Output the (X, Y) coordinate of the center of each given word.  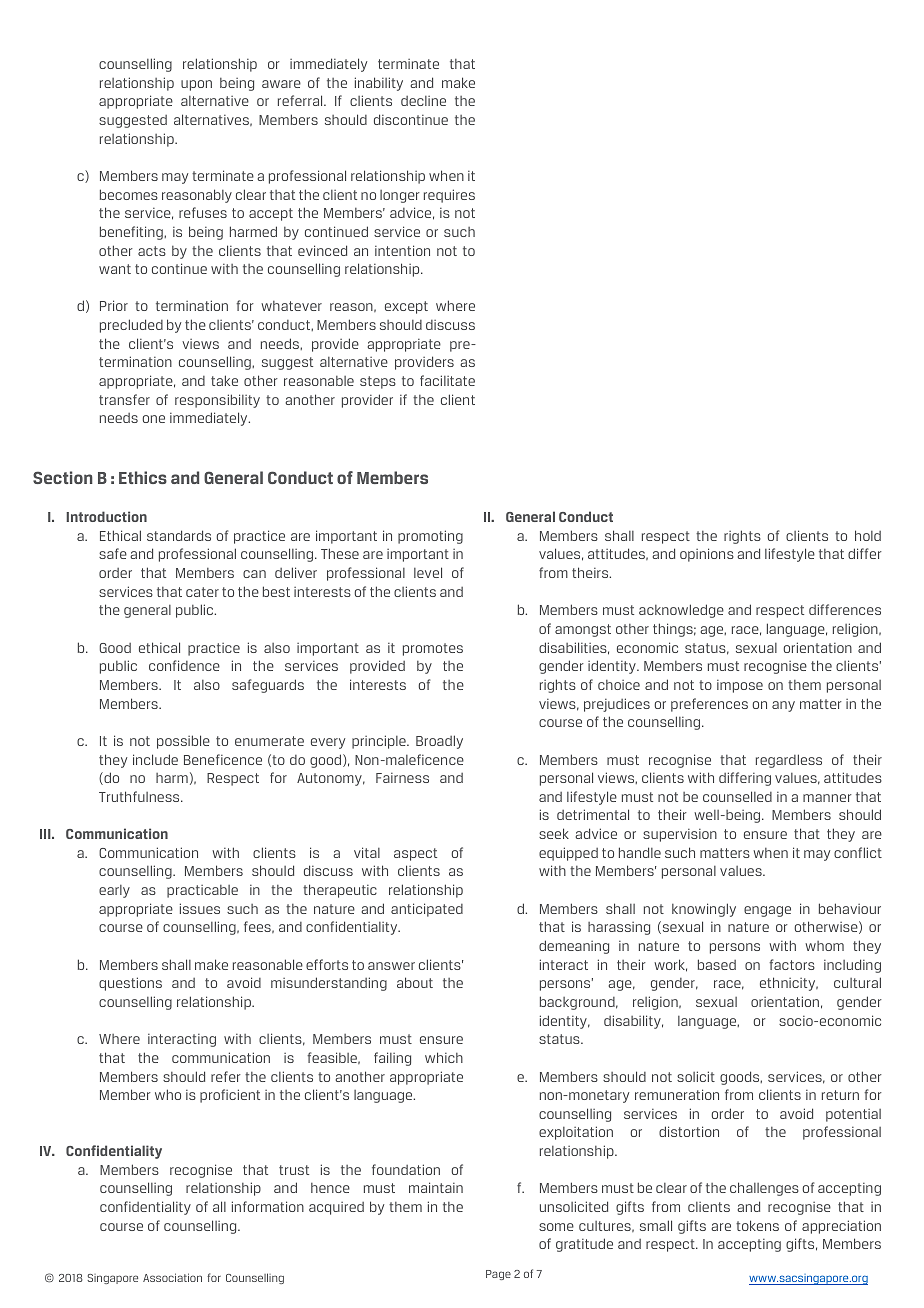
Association (172, 1277)
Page (498, 1275)
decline (423, 101)
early (114, 891)
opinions (707, 555)
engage (767, 911)
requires (449, 196)
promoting (430, 537)
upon (196, 85)
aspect (415, 854)
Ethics (143, 477)
